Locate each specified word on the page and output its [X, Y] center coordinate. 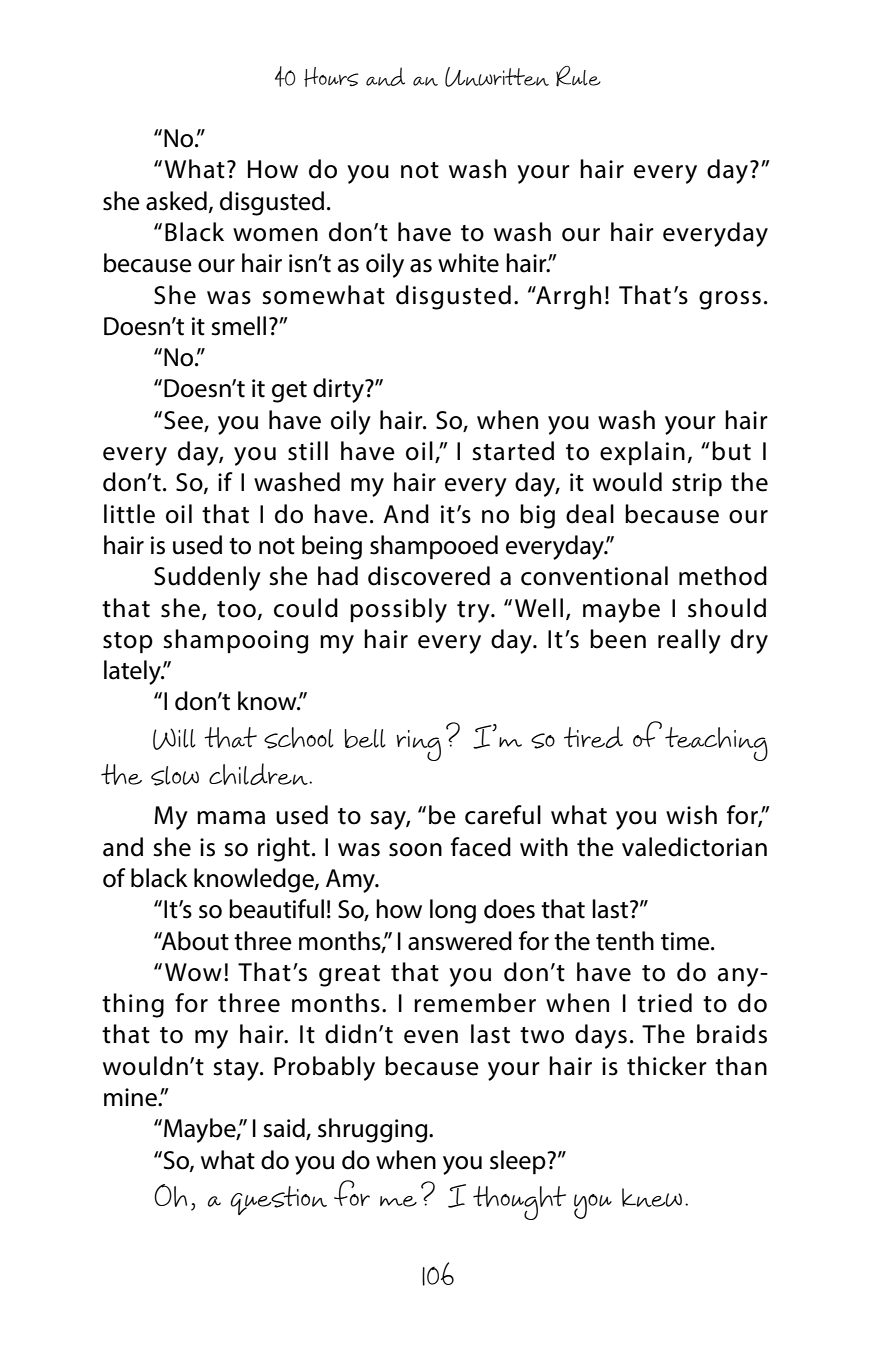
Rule [578, 76]
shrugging [374, 1130]
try [474, 612]
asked [176, 201]
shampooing [236, 641]
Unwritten [497, 77]
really [689, 641]
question [279, 1200]
